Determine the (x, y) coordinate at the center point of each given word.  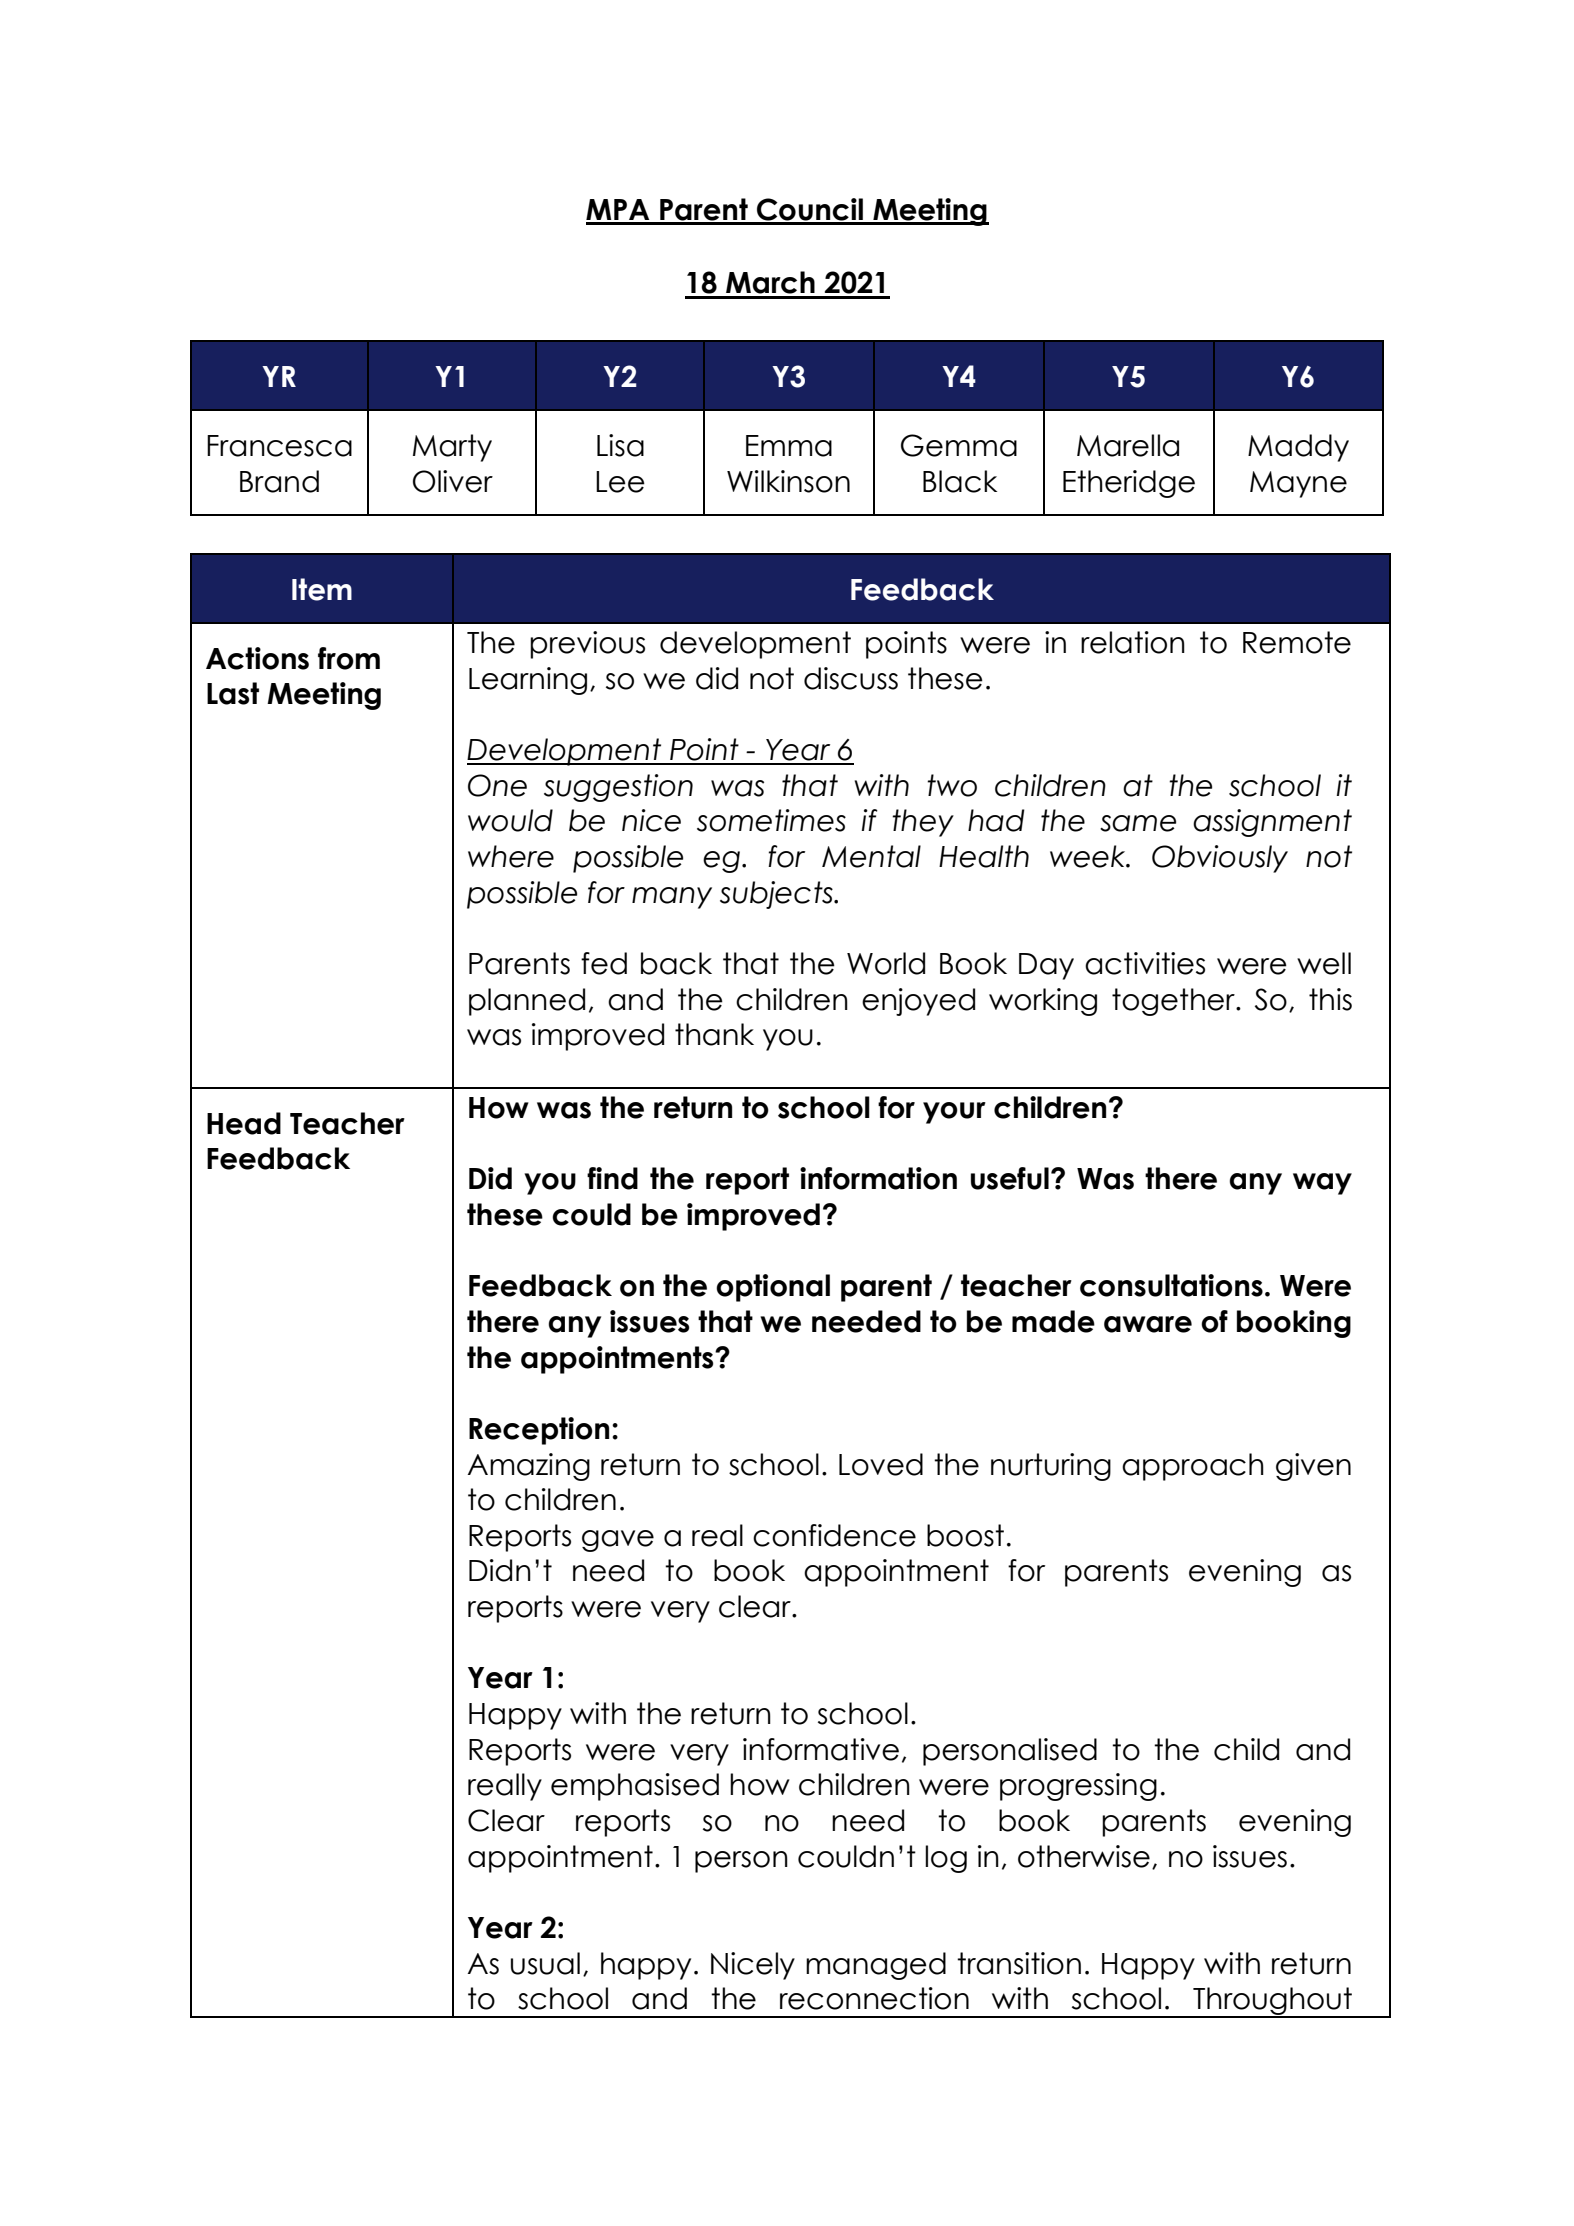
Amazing (528, 1467)
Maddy (1298, 448)
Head (244, 1123)
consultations (1171, 1285)
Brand (279, 481)
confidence (834, 1535)
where (511, 856)
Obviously (1220, 859)
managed (876, 1966)
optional (773, 1288)
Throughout (1273, 2002)
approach (1193, 1467)
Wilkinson (788, 481)
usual (545, 1963)
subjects (777, 895)
